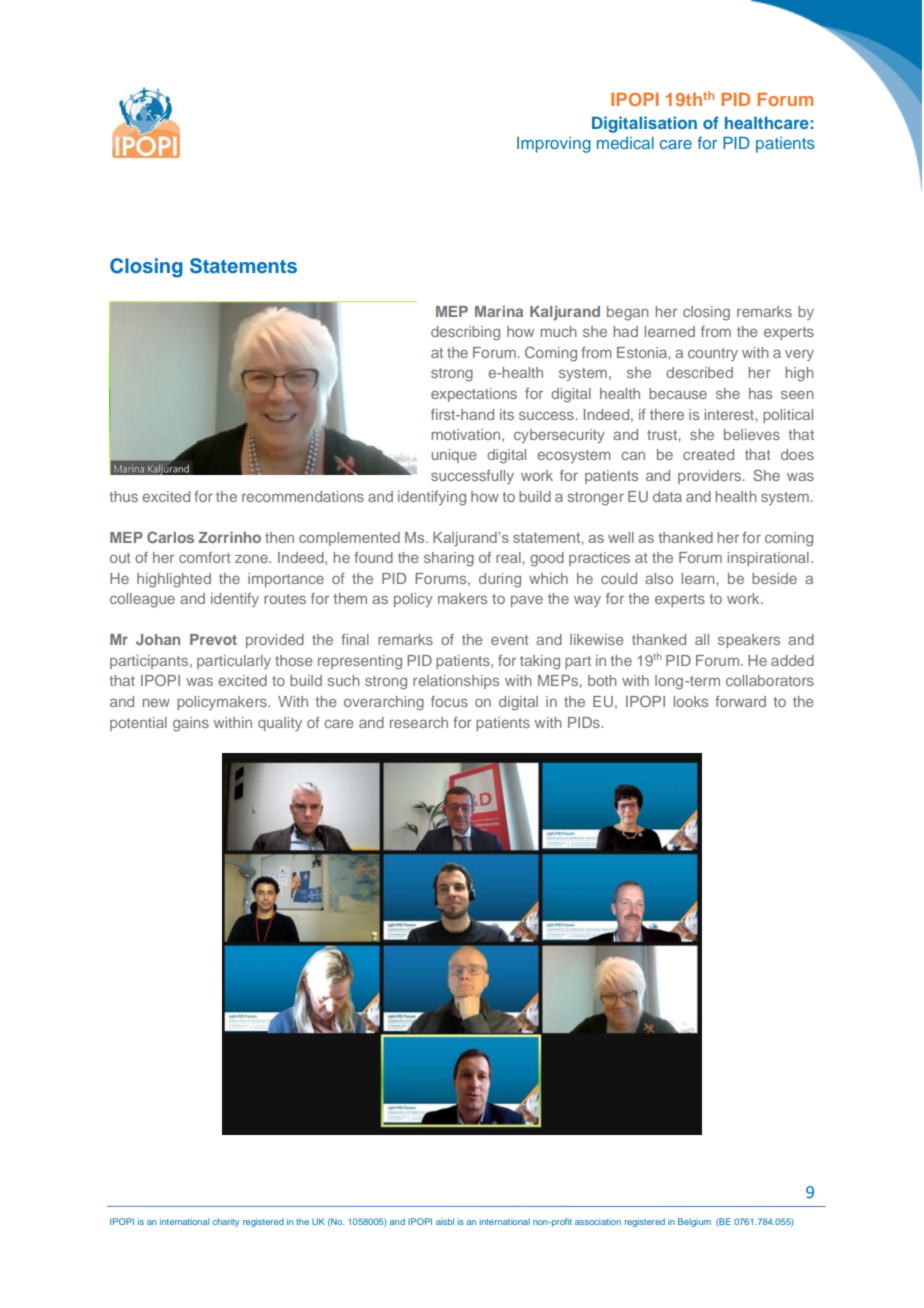 This screenshot has width=924, height=1308. I want to click on medical, so click(625, 143).
